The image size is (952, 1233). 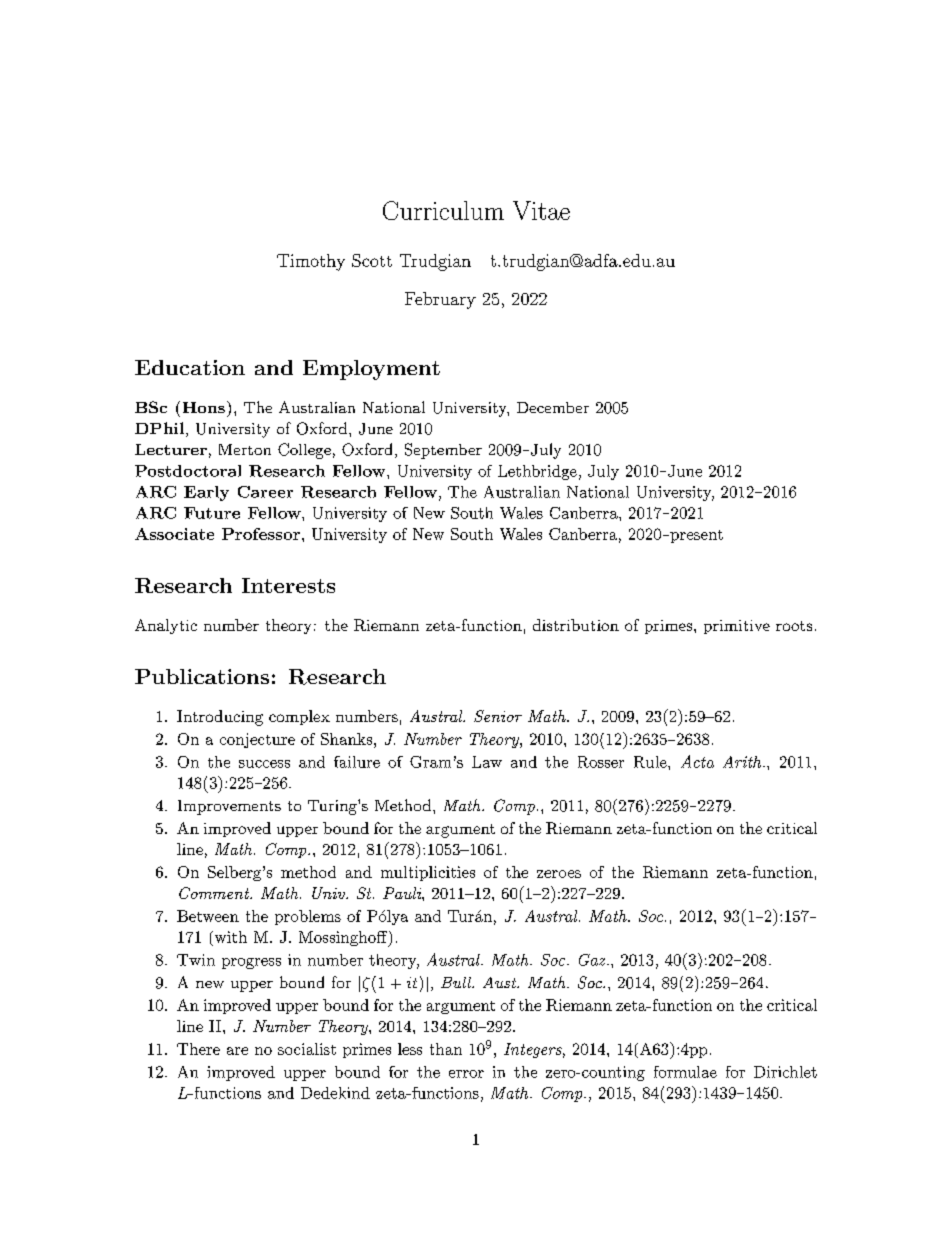 What do you see at coordinates (428, 873) in the screenshot?
I see `multiplicities` at bounding box center [428, 873].
